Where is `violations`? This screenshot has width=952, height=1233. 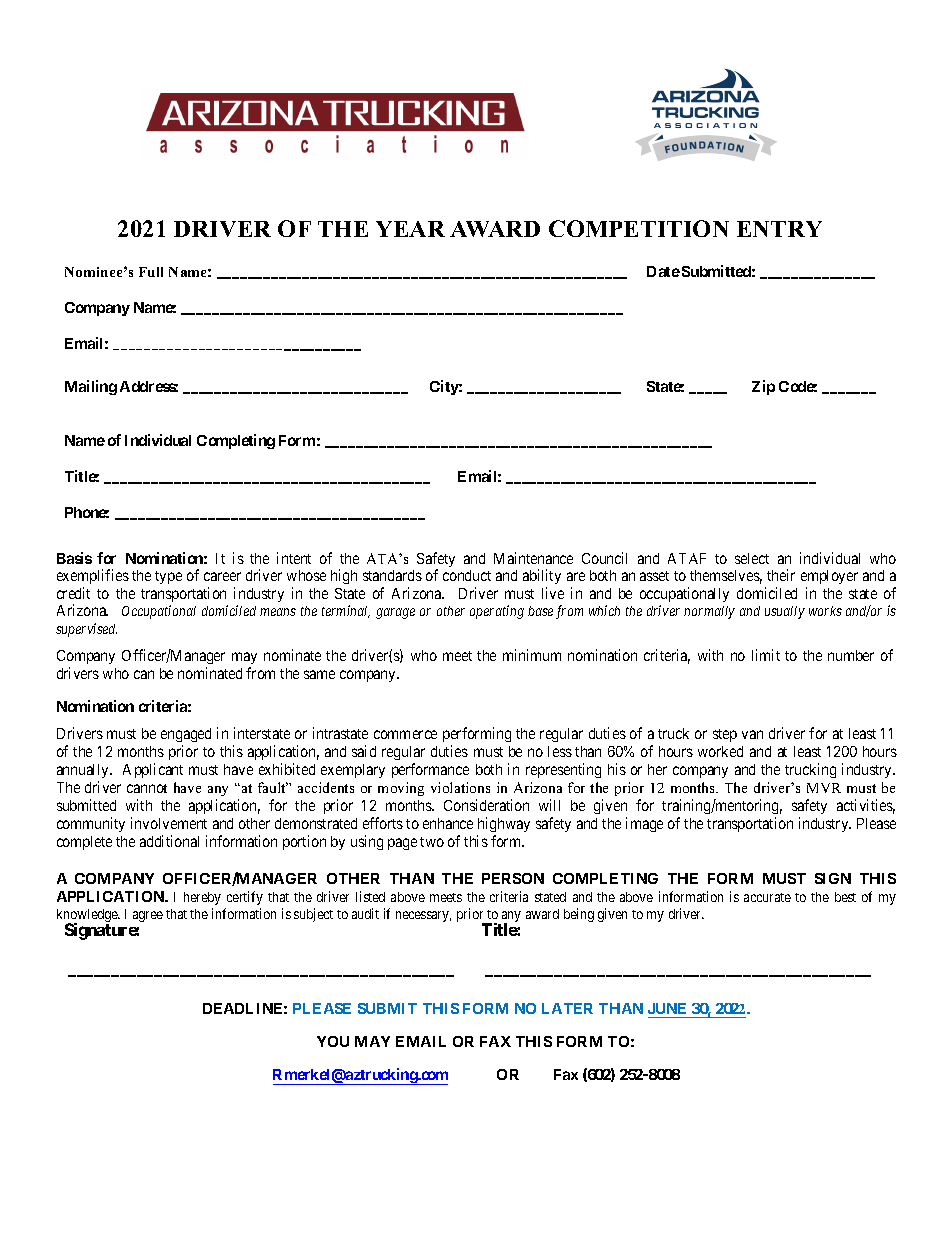 violations is located at coordinates (460, 787).
